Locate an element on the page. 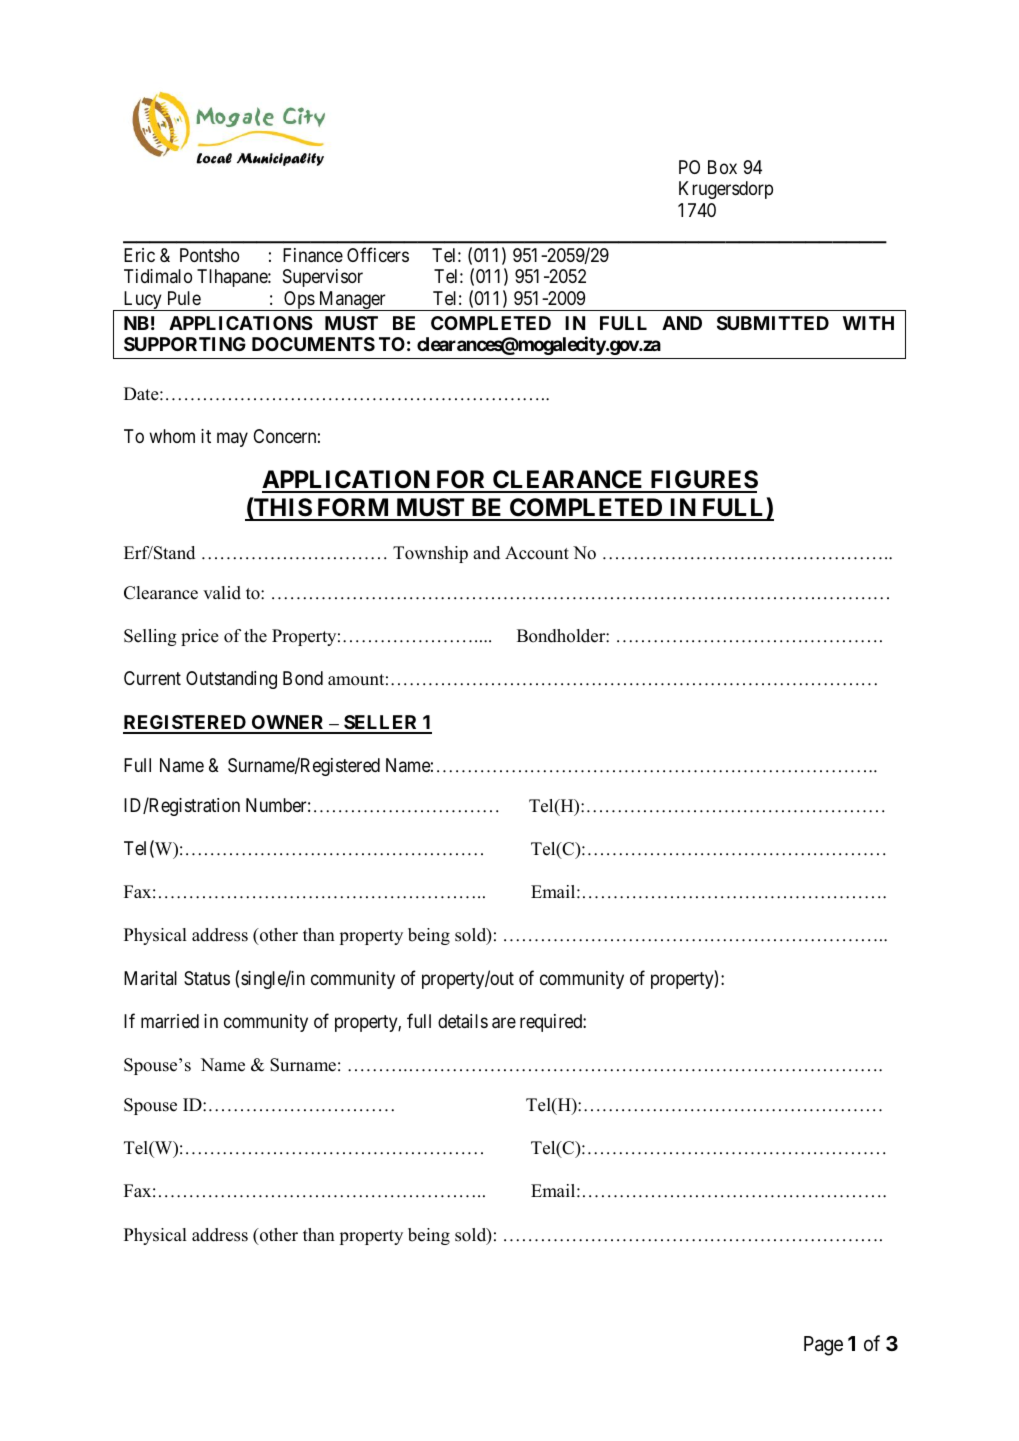  are is located at coordinates (504, 1023).
